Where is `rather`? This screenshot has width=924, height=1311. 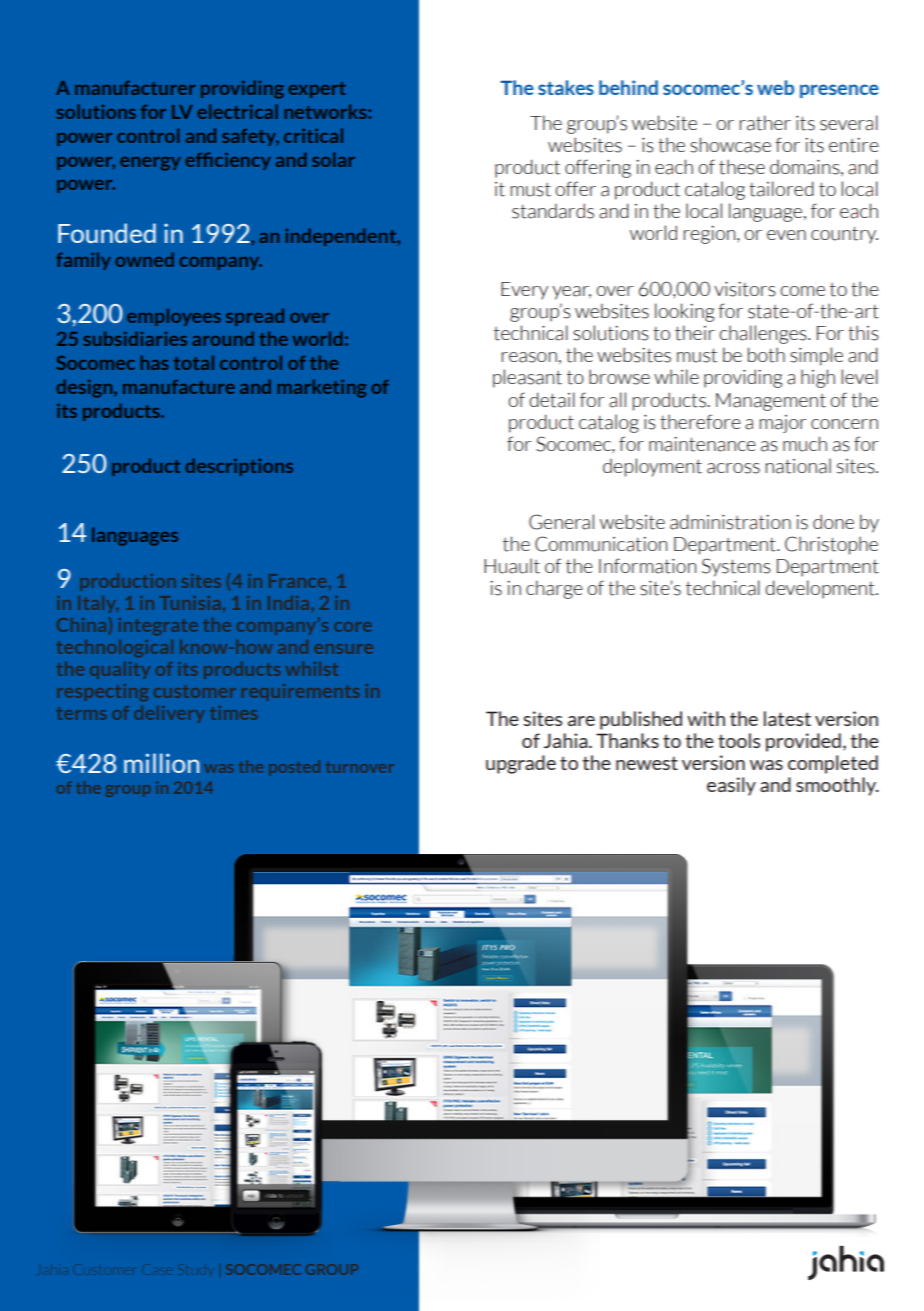 rather is located at coordinates (765, 123).
